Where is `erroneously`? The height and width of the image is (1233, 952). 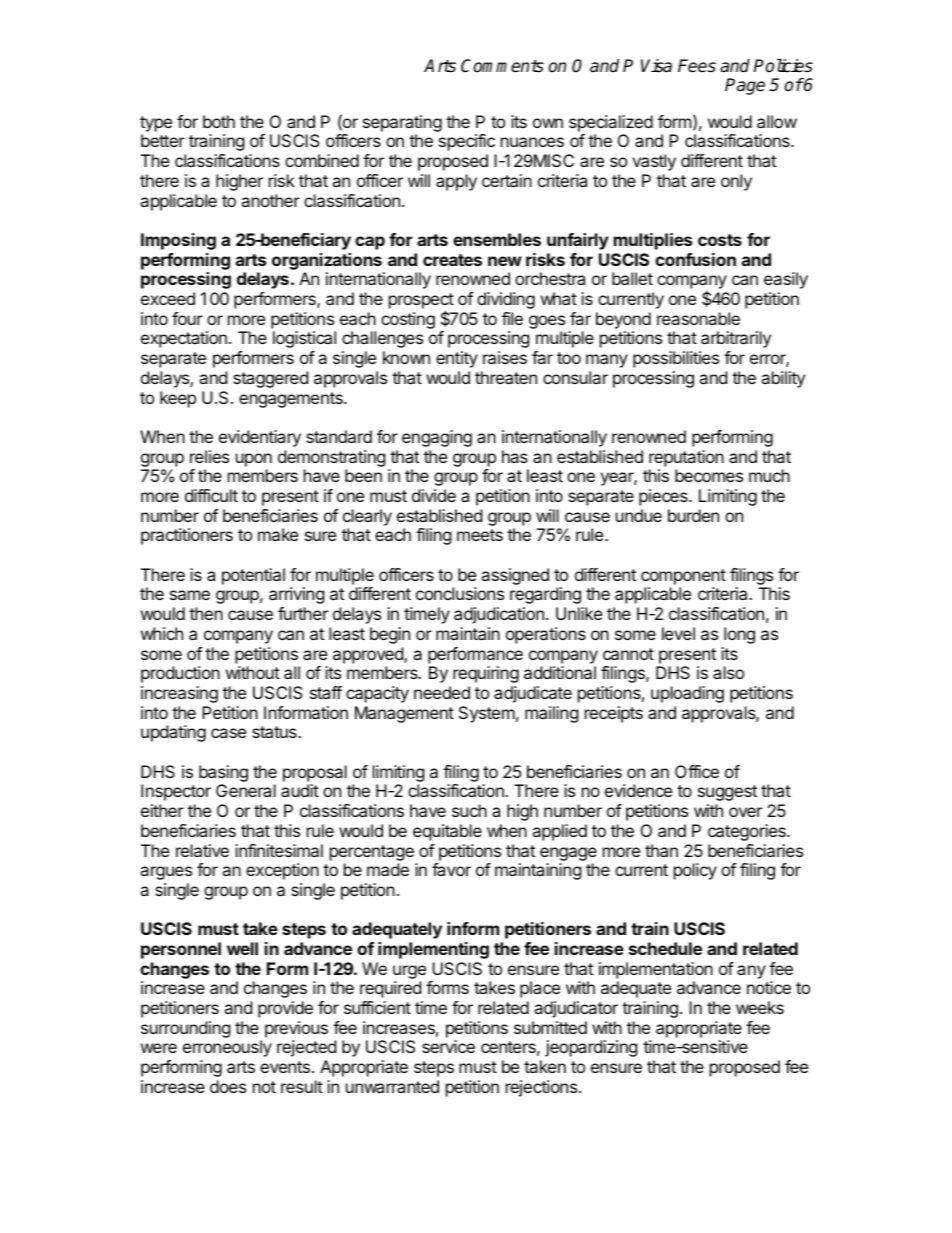
erroneously is located at coordinates (227, 1048).
